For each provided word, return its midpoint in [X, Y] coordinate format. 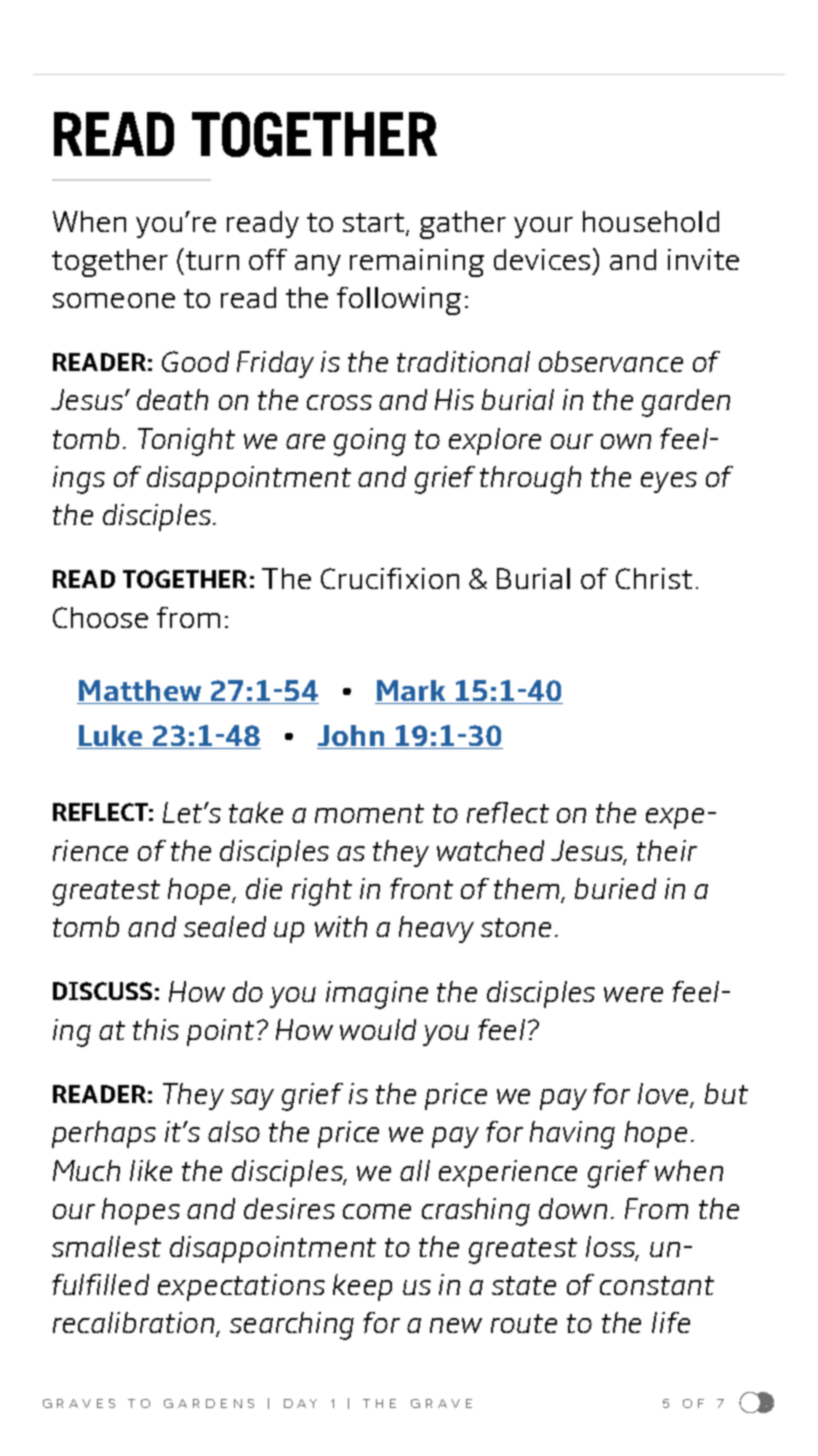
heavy [436, 929]
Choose [100, 617]
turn [212, 260]
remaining [417, 263]
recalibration [135, 1324]
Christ [654, 578]
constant [657, 1285]
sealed [225, 926]
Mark [411, 692]
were [633, 994]
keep [362, 1287]
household [651, 221]
